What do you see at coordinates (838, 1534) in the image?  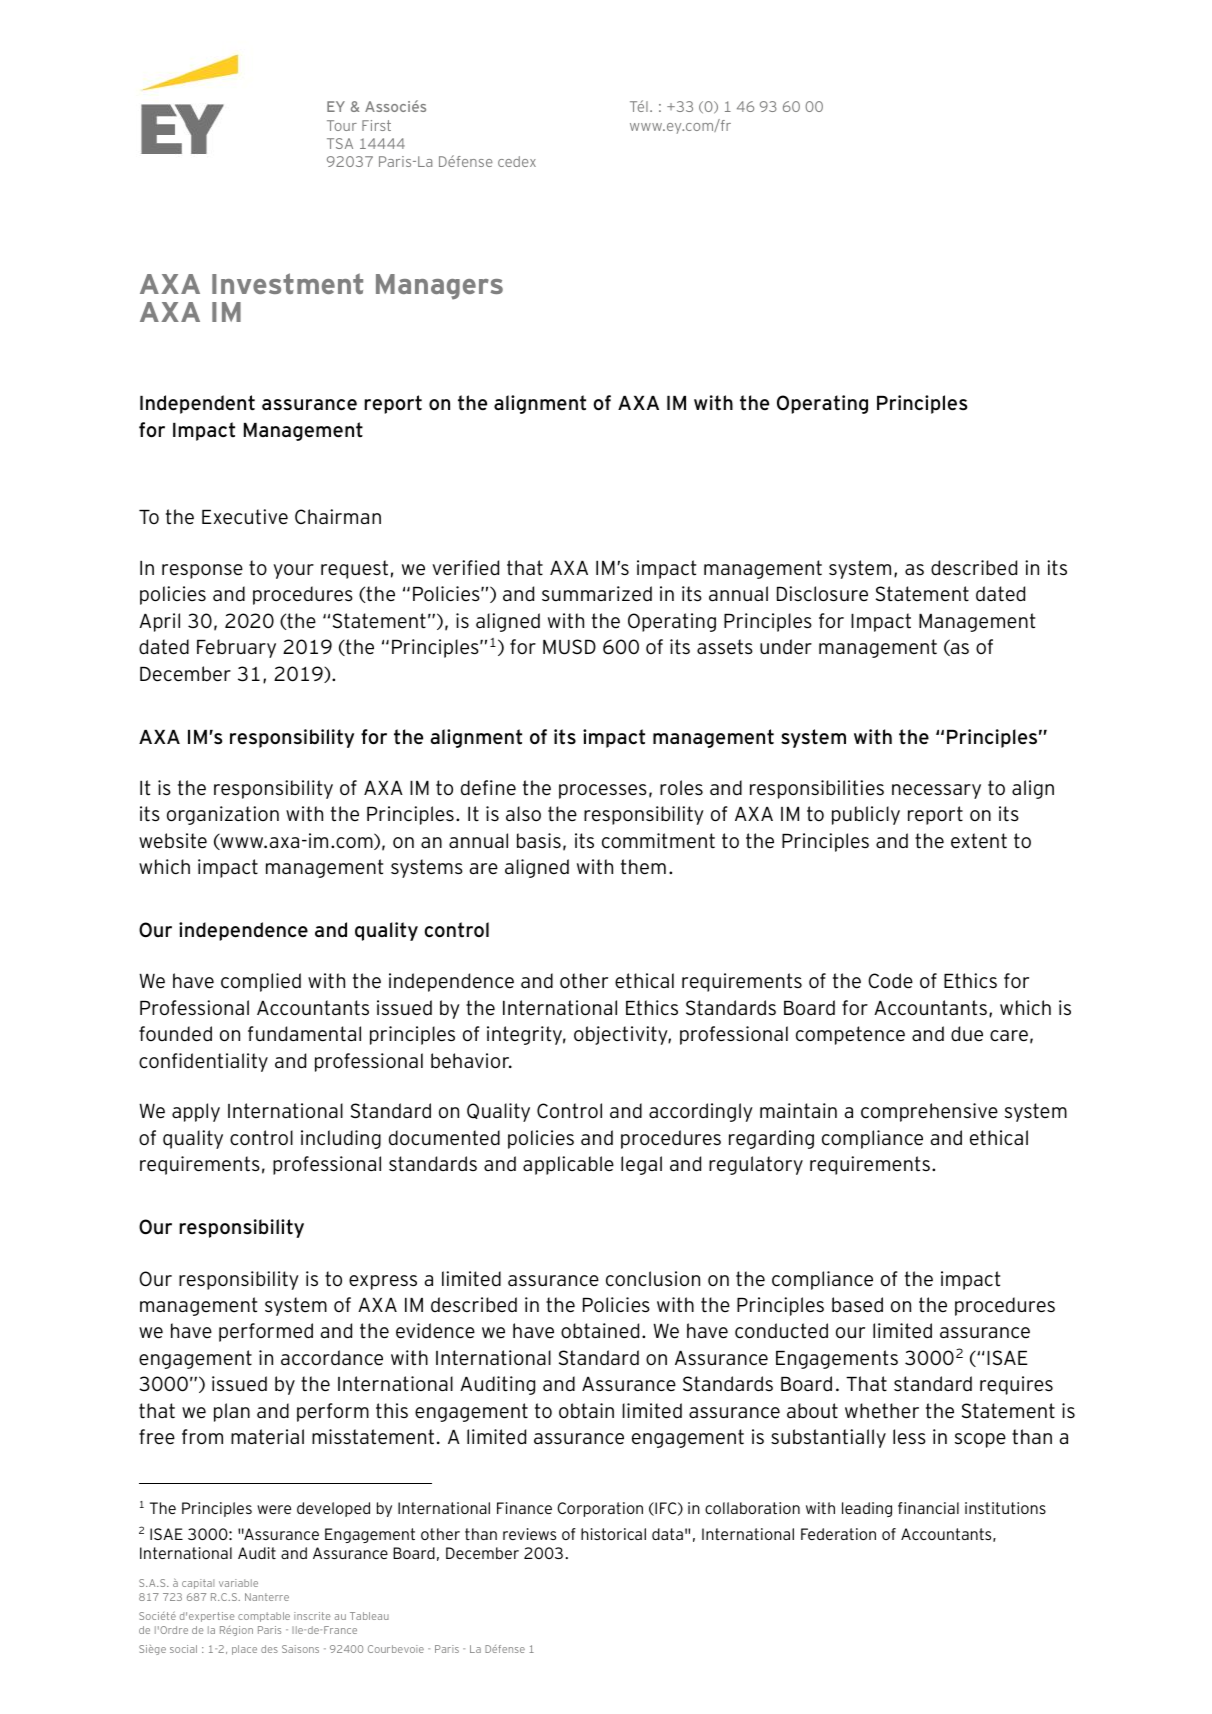 I see `Federation` at bounding box center [838, 1534].
